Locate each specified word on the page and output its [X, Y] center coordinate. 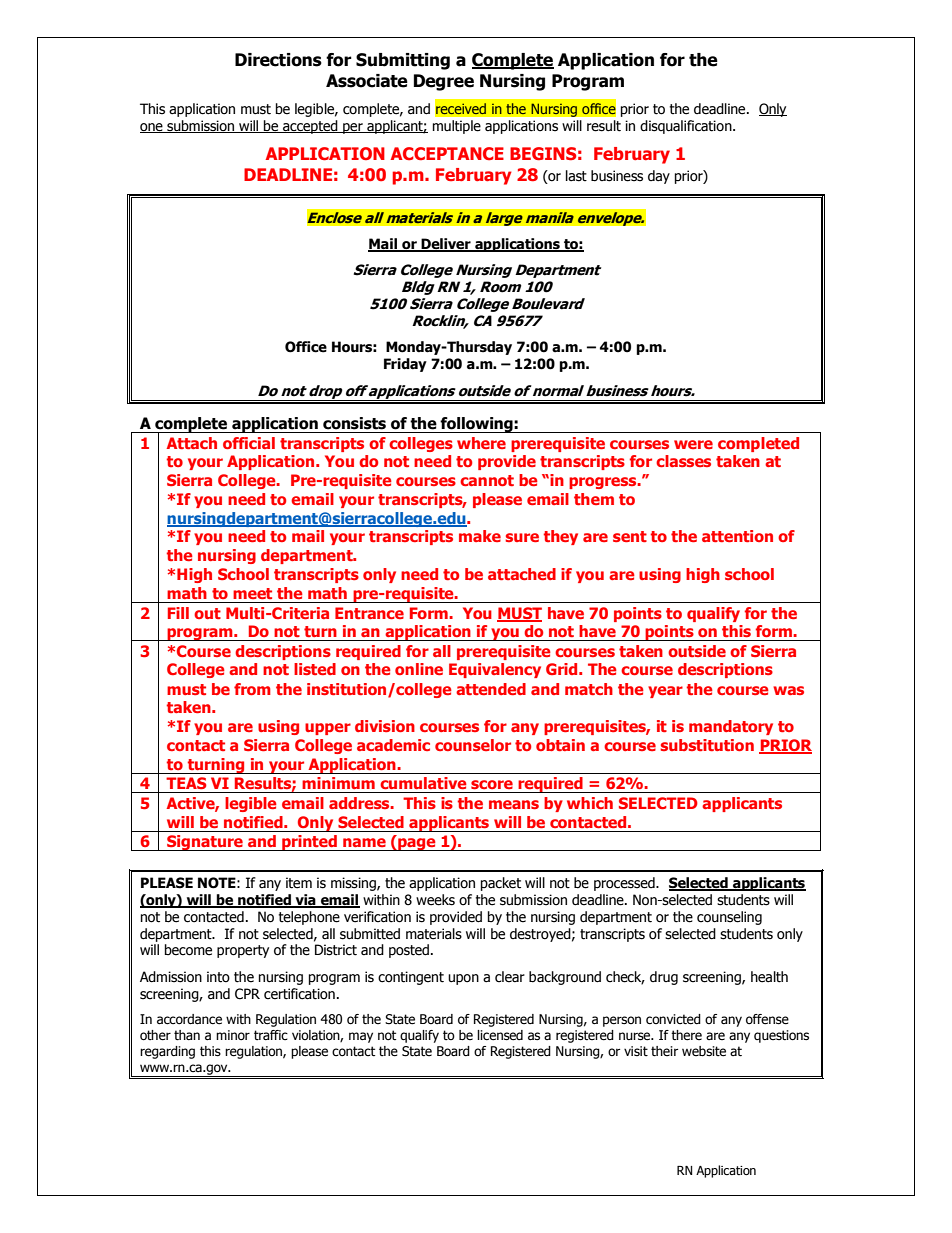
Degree [444, 82]
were [693, 444]
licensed [500, 1035]
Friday [405, 365]
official [249, 443]
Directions [278, 60]
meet [252, 593]
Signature [205, 843]
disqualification [687, 127]
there [686, 1035]
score [492, 784]
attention [737, 536]
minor [233, 1035]
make [480, 536]
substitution [707, 745]
